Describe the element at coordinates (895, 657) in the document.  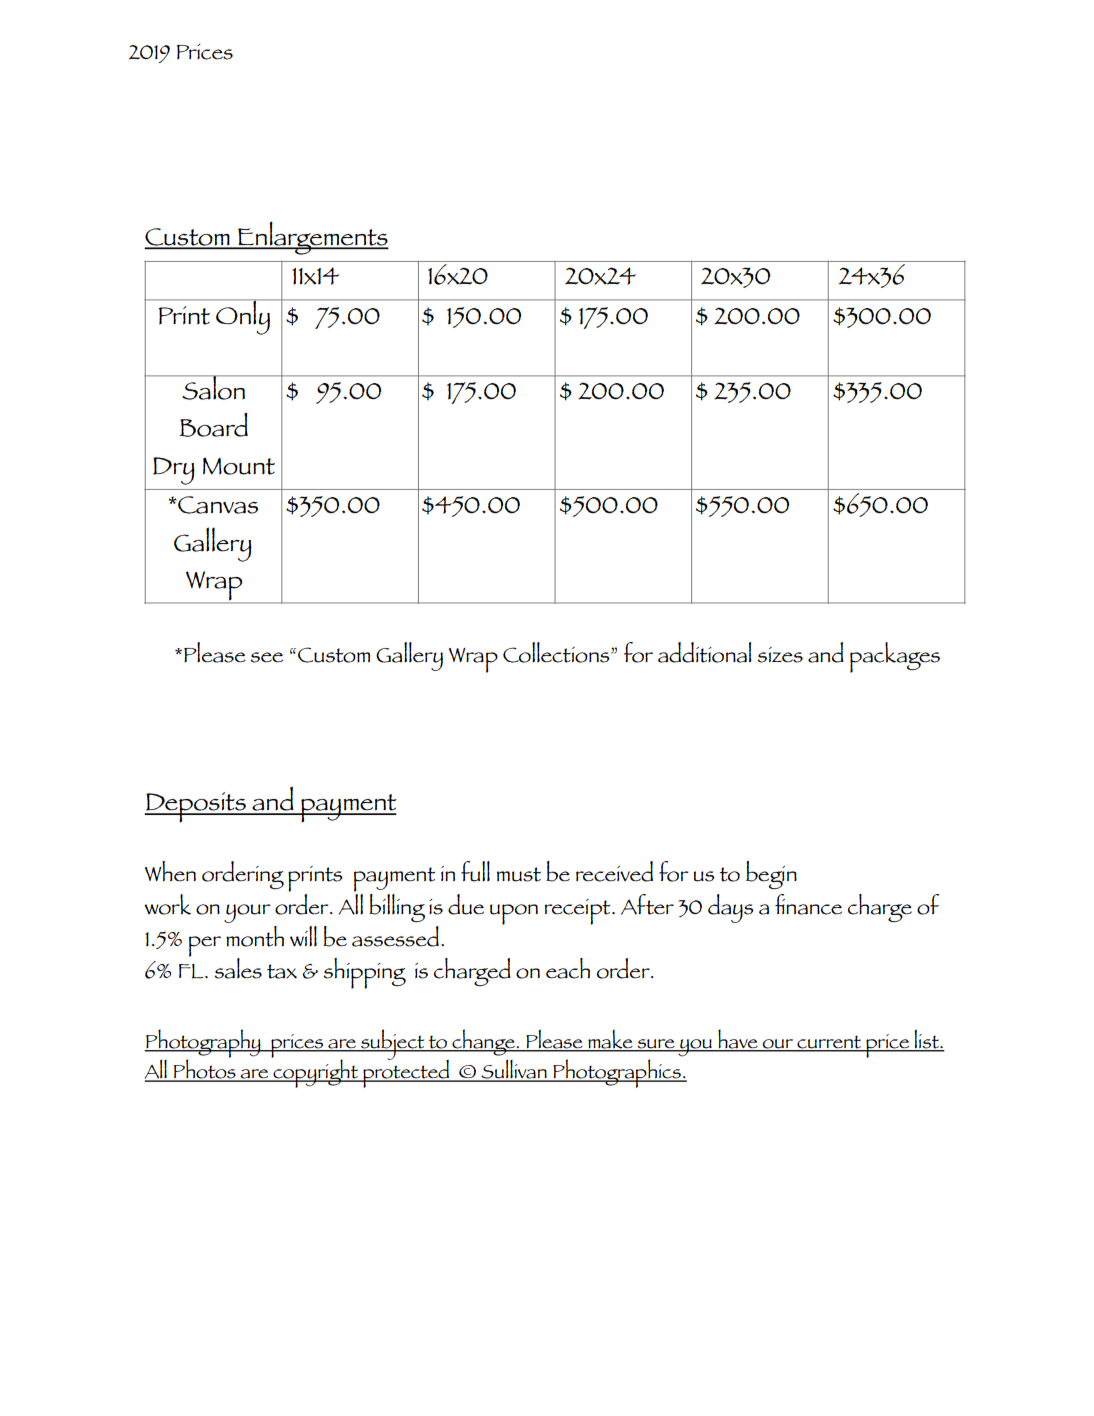
I see `packages` at that location.
